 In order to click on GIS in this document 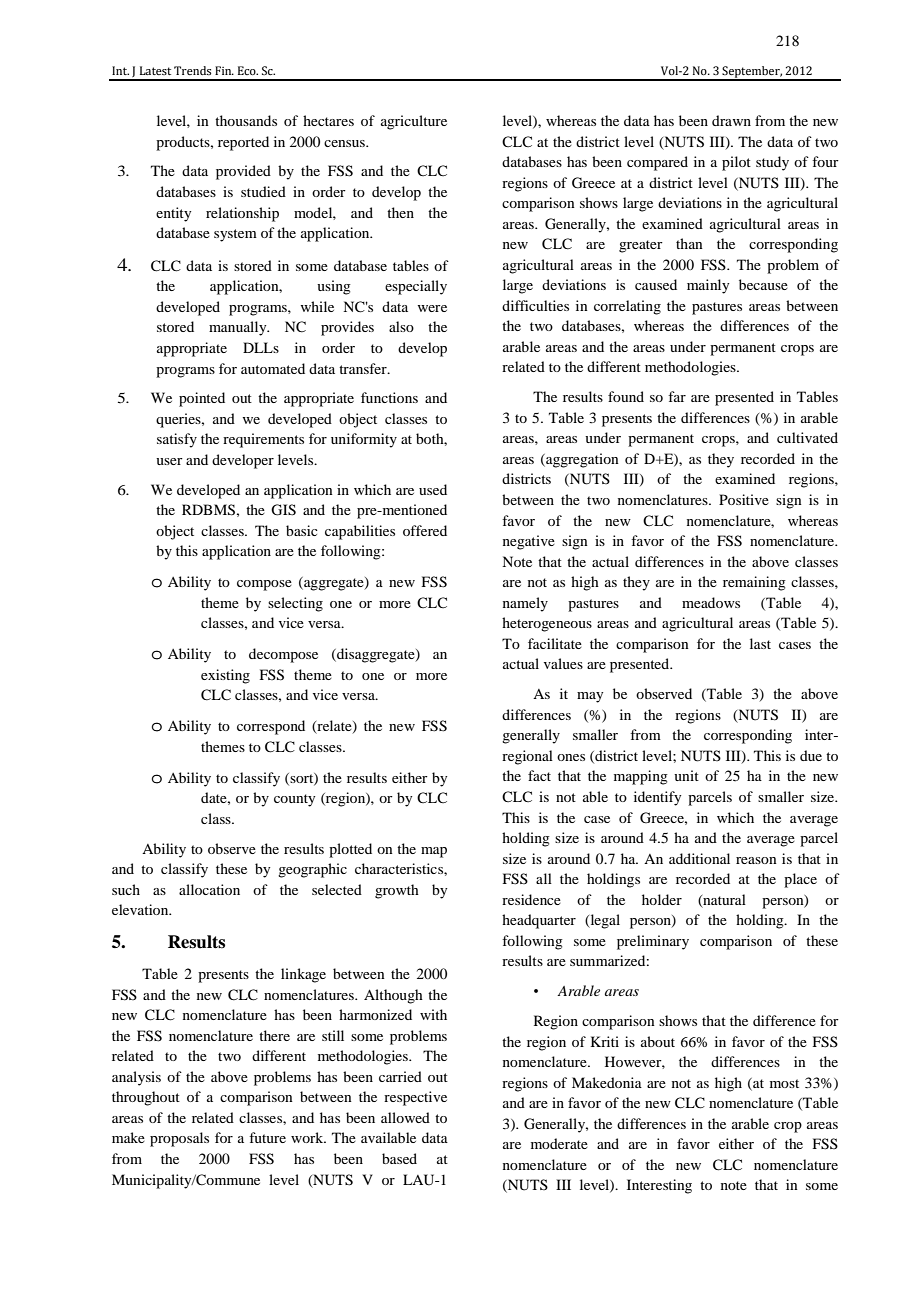, I will do `click(283, 510)`.
